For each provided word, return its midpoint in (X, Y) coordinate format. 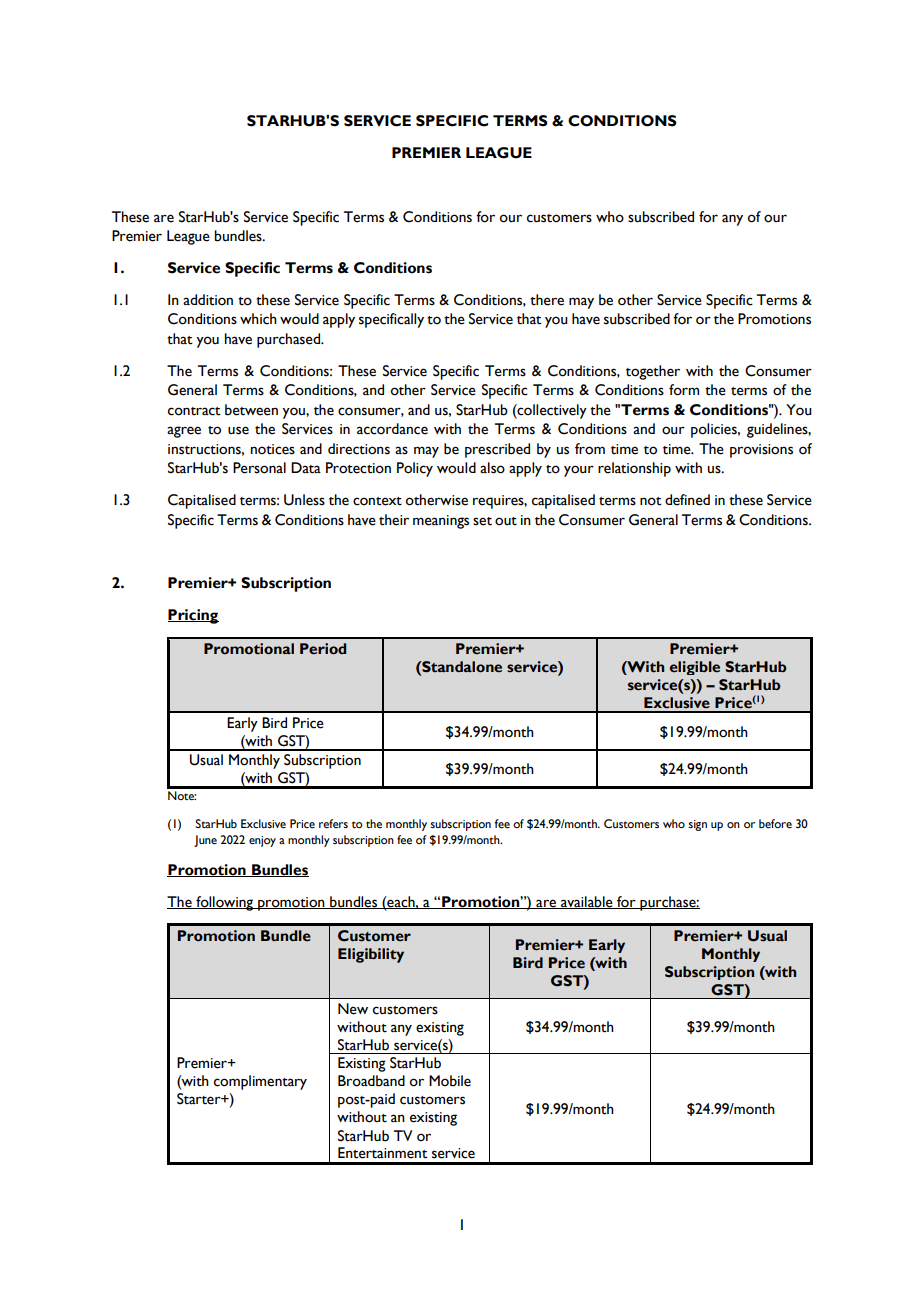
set (482, 521)
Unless (304, 500)
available (587, 902)
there (547, 300)
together (653, 372)
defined (687, 500)
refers (333, 824)
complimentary (260, 1082)
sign (697, 825)
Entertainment (383, 1153)
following (225, 903)
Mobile (450, 1081)
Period (323, 649)
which (258, 319)
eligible (695, 668)
